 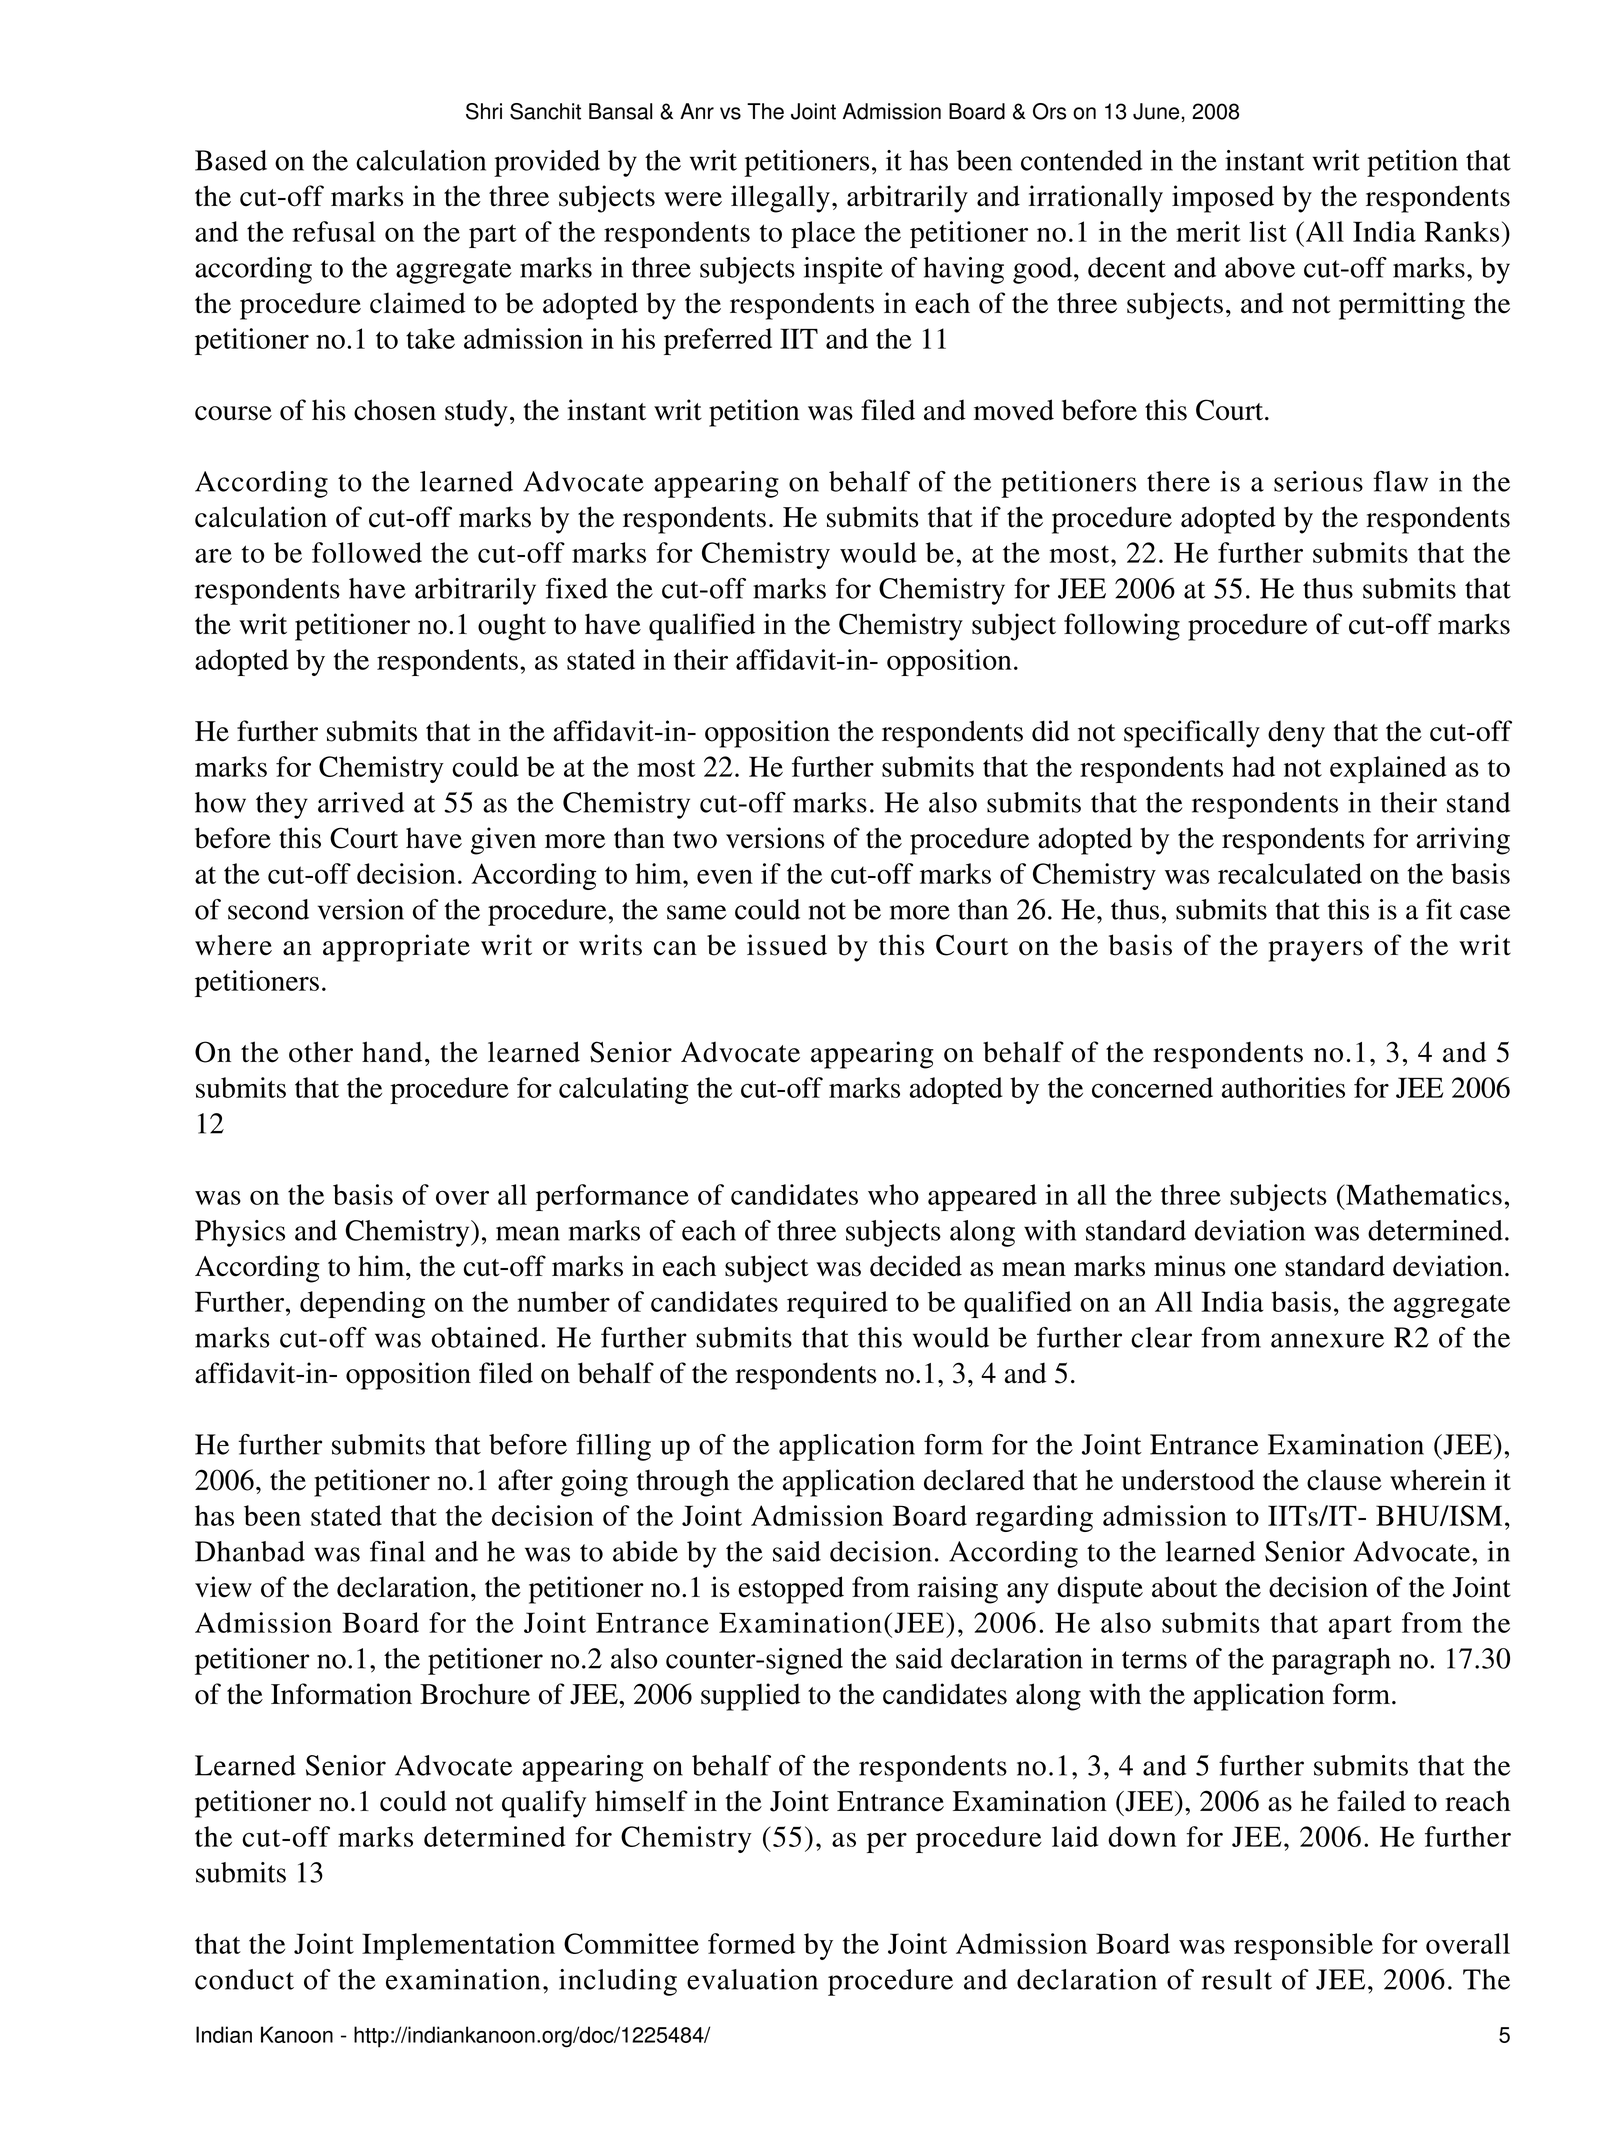 What do you see at coordinates (1331, 1661) in the image?
I see `paragraph` at bounding box center [1331, 1661].
